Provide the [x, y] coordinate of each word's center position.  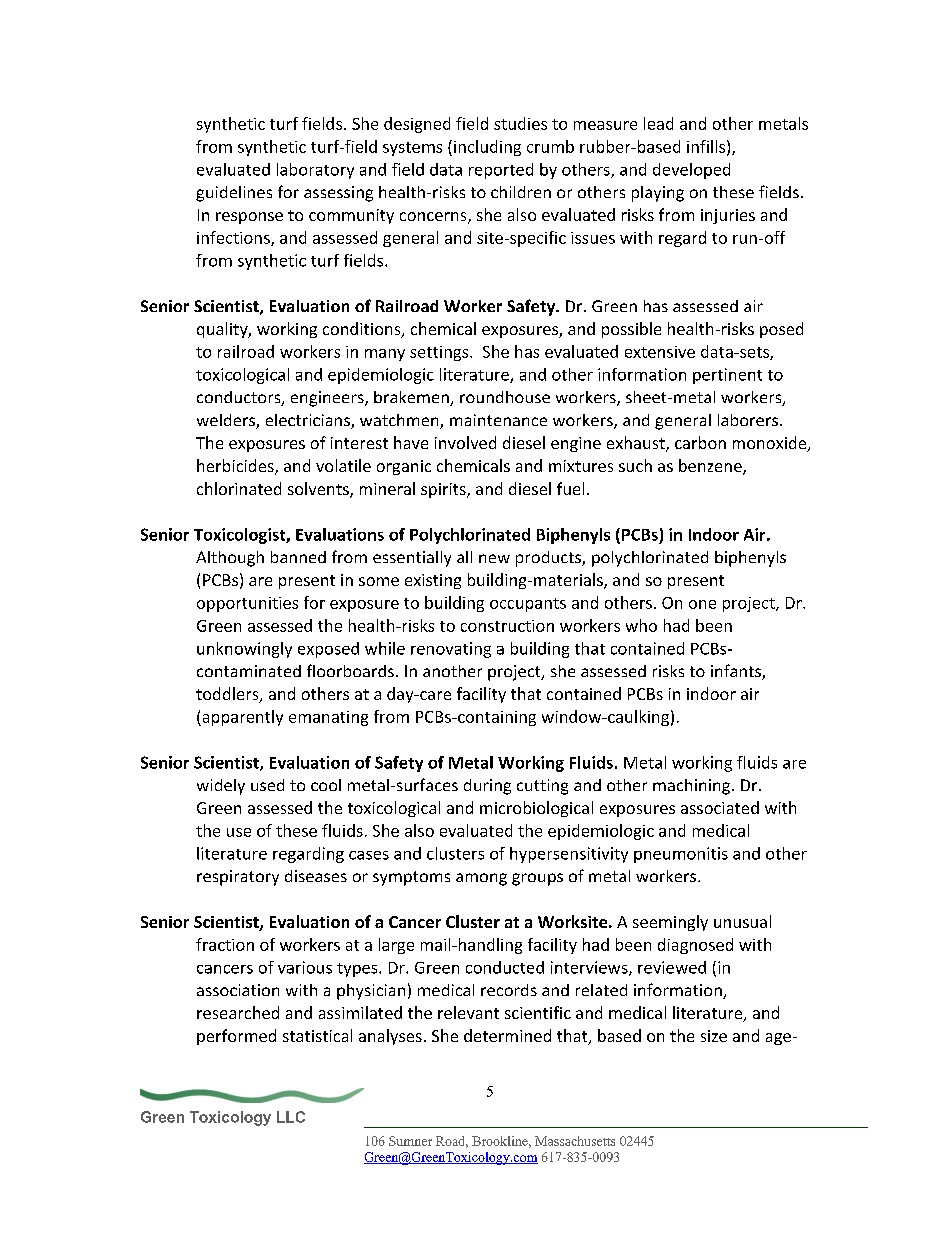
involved [465, 442]
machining [693, 787]
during [487, 787]
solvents [319, 490]
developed [691, 171]
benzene [711, 467]
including [487, 148]
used [267, 785]
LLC [291, 1117]
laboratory [315, 171]
